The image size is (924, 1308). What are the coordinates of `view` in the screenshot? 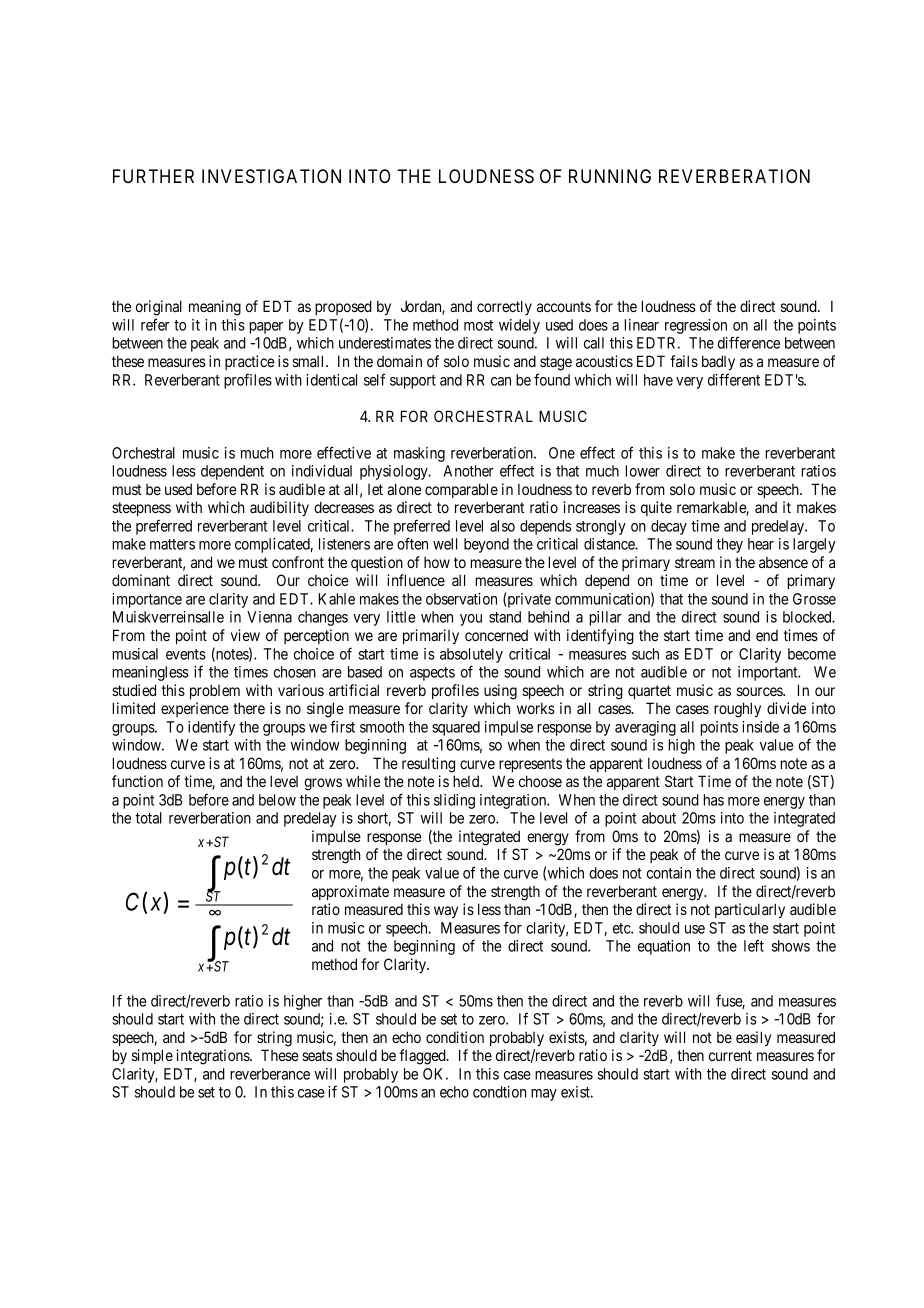 It's located at (245, 635).
